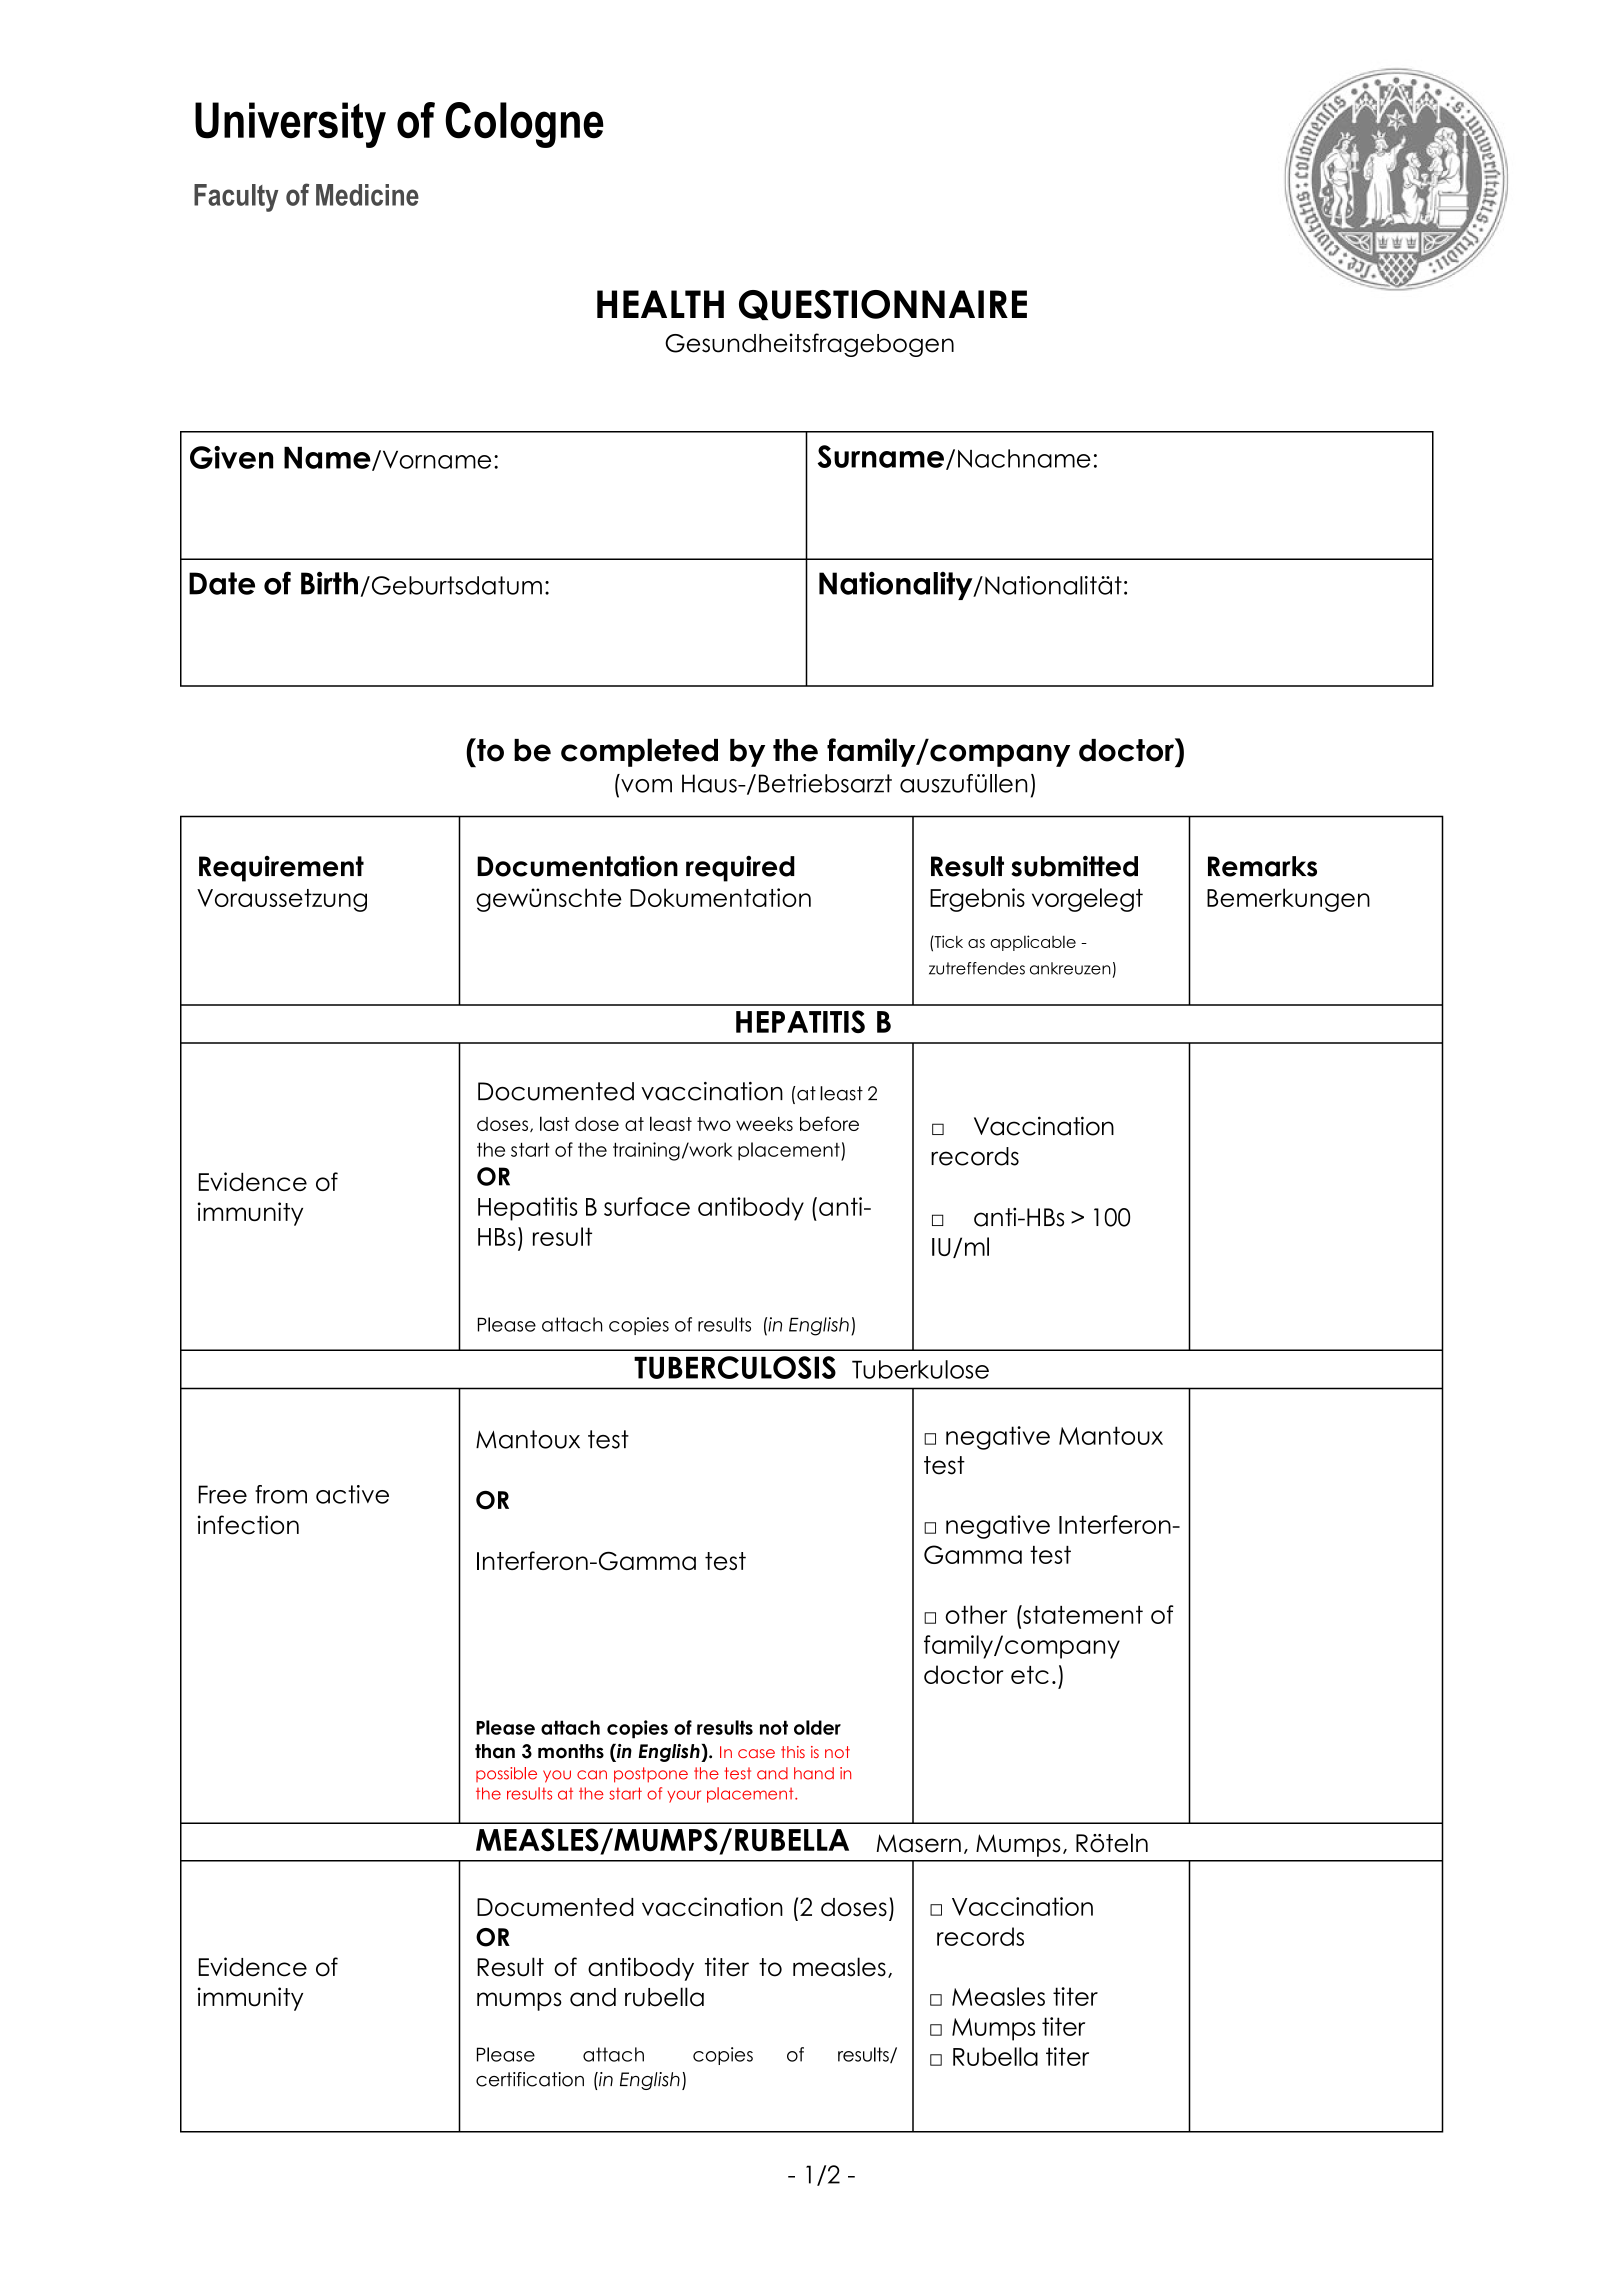 This image has width=1620, height=2290. Describe the element at coordinates (1074, 866) in the image. I see `submitted` at that location.
